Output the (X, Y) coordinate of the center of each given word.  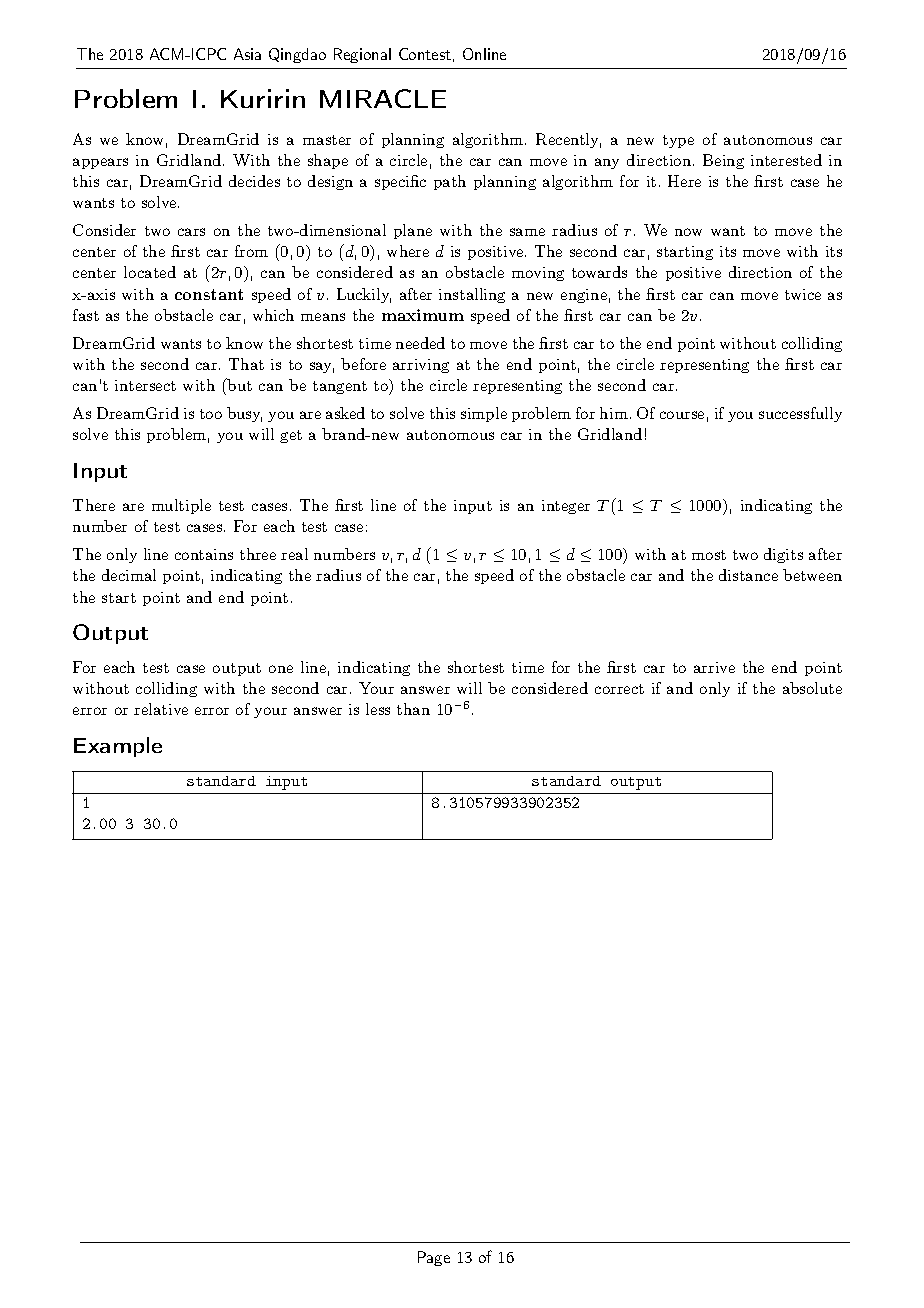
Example (118, 747)
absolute (812, 688)
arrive (714, 667)
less (378, 709)
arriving (421, 366)
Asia (247, 54)
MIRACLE (383, 98)
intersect (145, 385)
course (682, 415)
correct (619, 689)
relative (161, 709)
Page (434, 1258)
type (678, 141)
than (413, 709)
